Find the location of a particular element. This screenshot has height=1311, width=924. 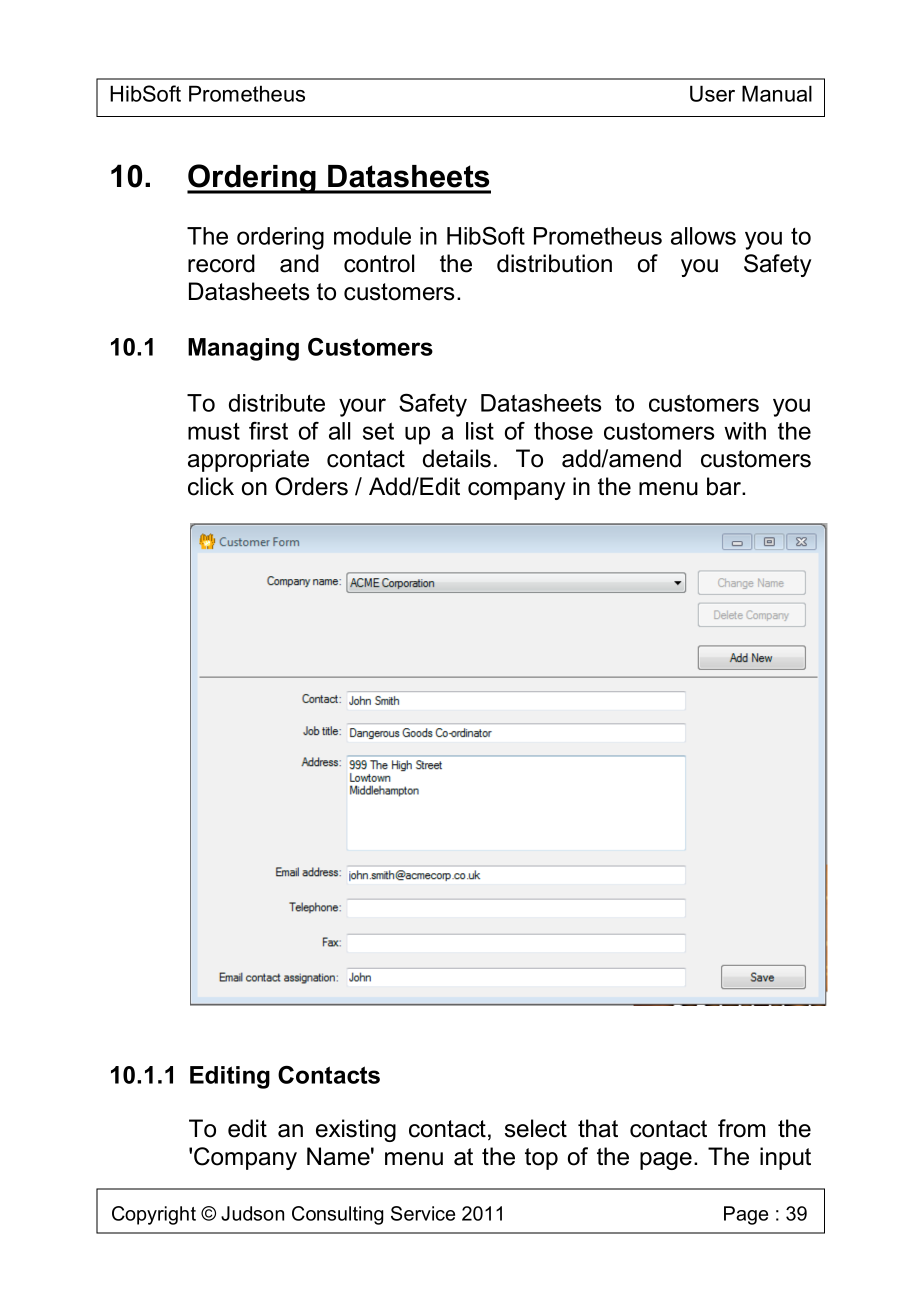

with is located at coordinates (745, 431).
